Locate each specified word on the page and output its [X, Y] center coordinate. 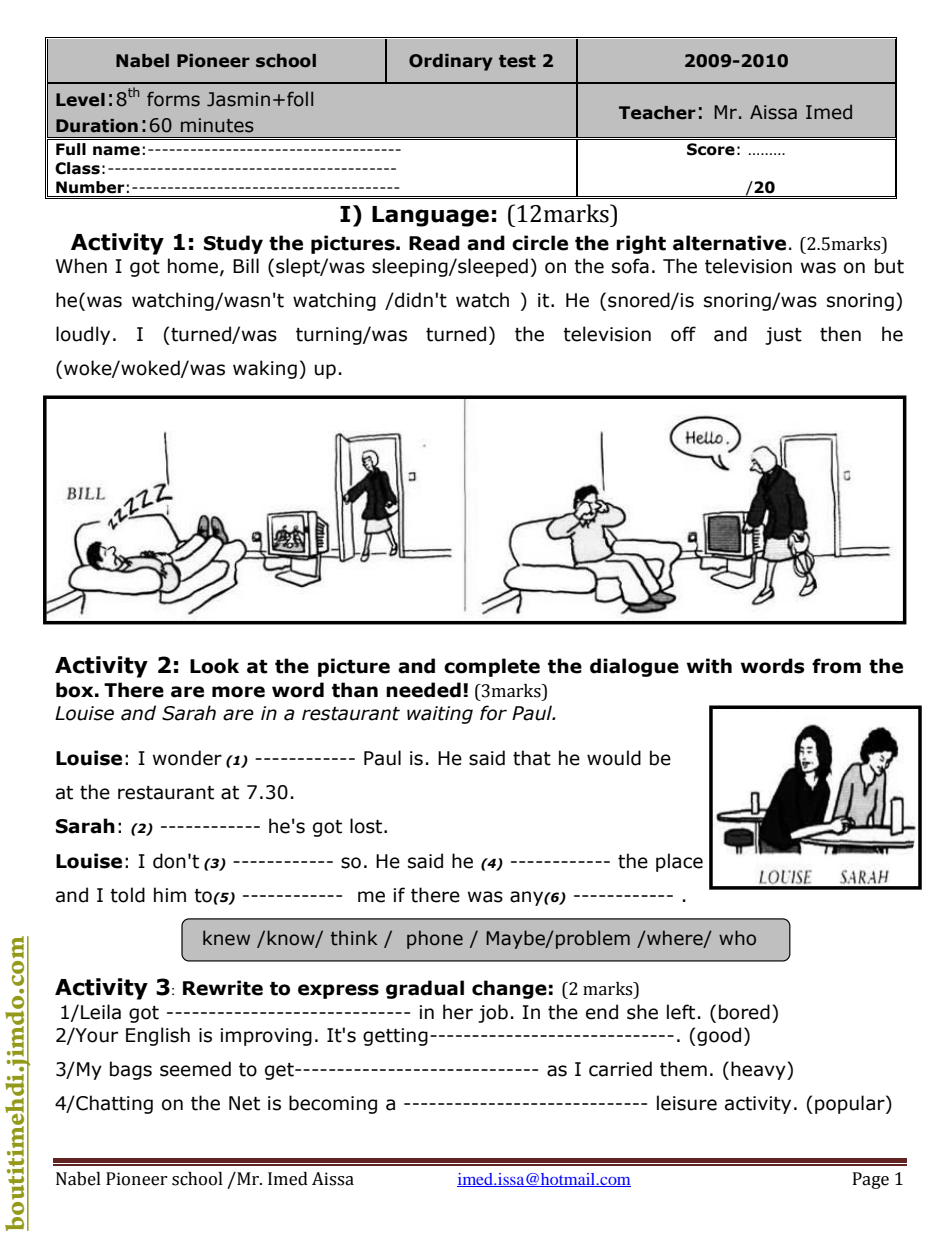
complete [492, 667]
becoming [333, 1104]
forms [173, 99]
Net [244, 1103]
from [836, 666]
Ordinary [451, 62]
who [737, 938]
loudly [83, 335]
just [783, 336]
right [641, 244]
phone [435, 939]
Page [871, 1180]
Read [434, 243]
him [170, 894]
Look [214, 666]
